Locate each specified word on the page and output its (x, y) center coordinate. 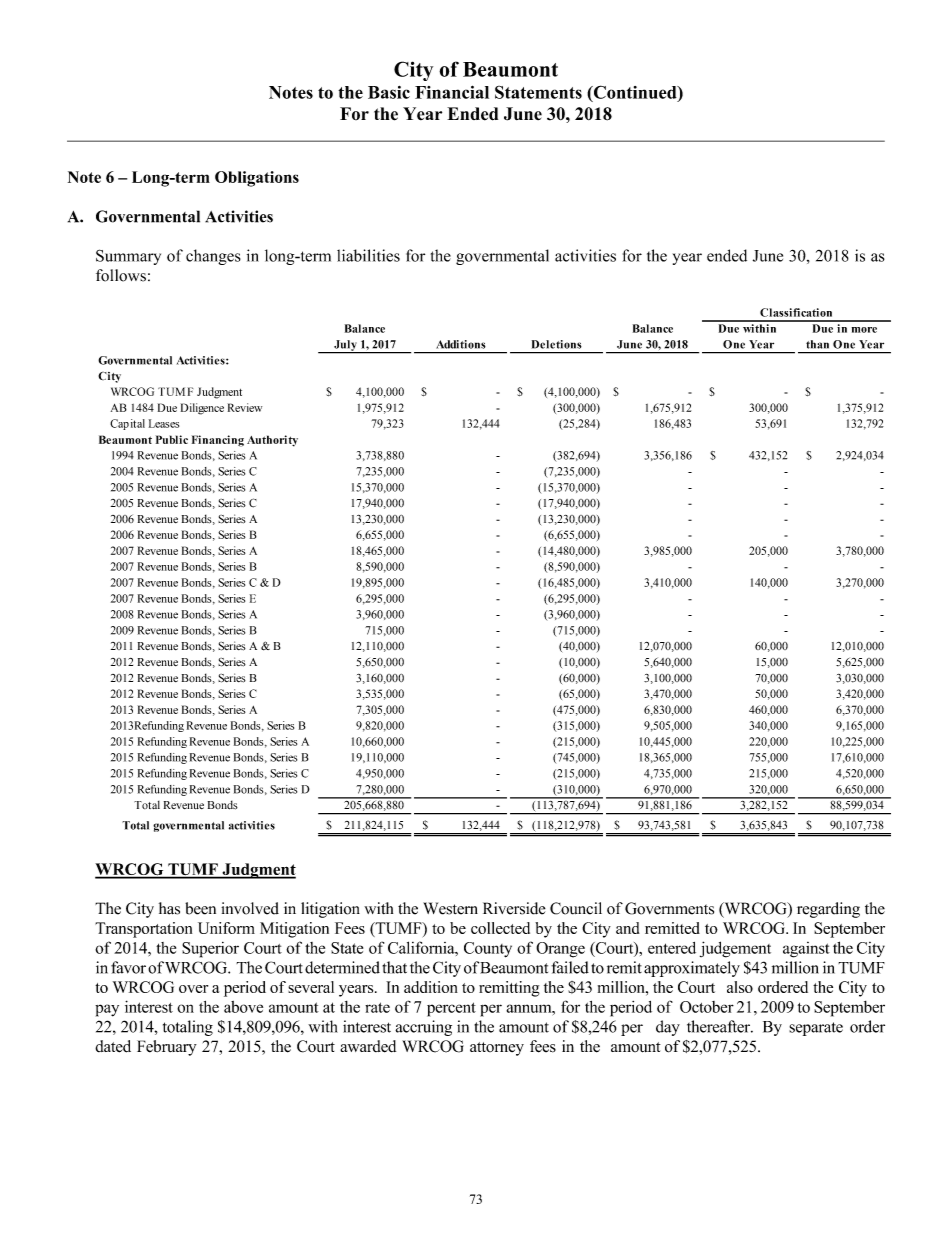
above (243, 1007)
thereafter (719, 1026)
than (817, 344)
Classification (796, 312)
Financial (452, 92)
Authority (272, 441)
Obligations (257, 179)
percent (451, 1009)
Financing (218, 441)
